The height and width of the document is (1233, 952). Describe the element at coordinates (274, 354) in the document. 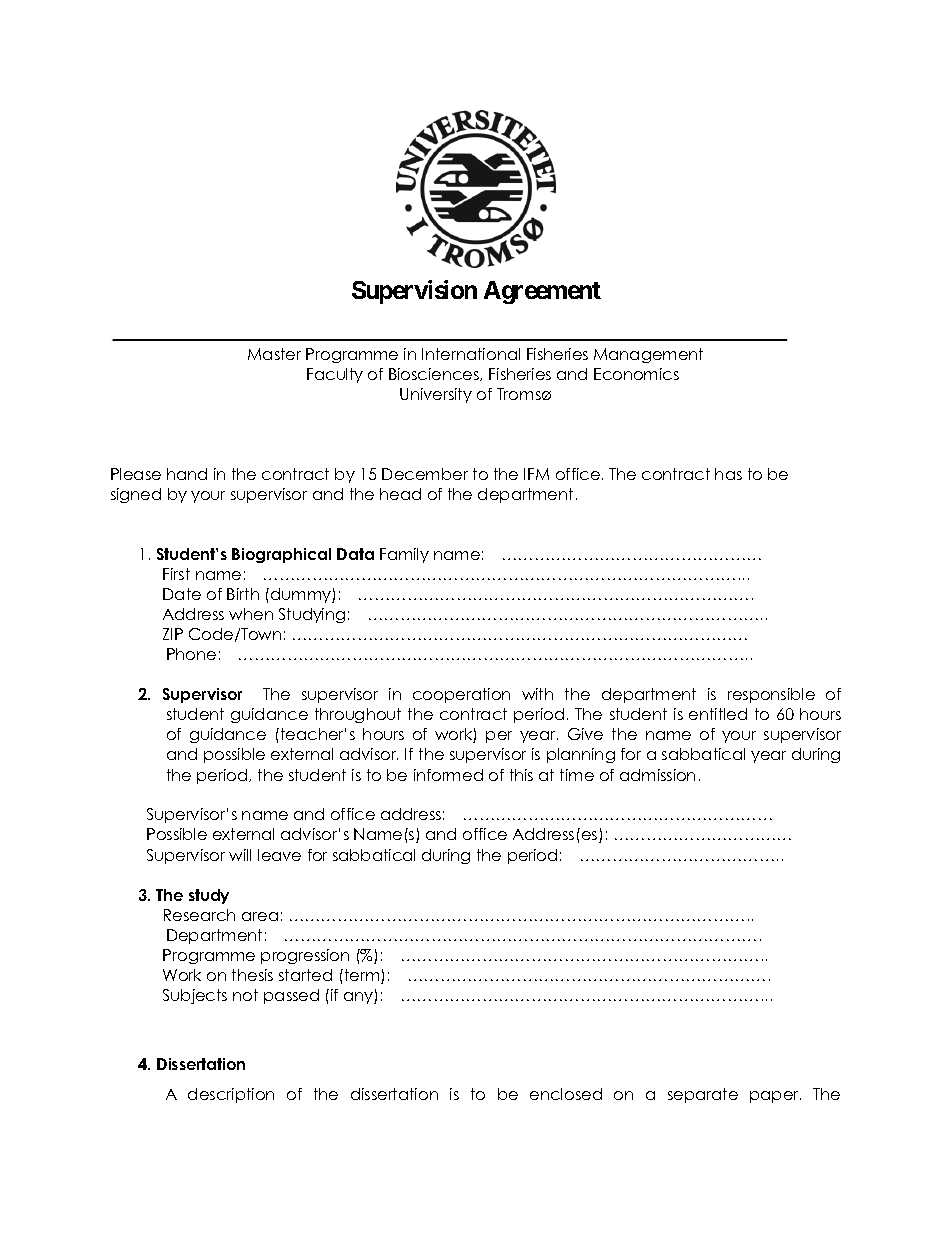

I see `Master` at that location.
